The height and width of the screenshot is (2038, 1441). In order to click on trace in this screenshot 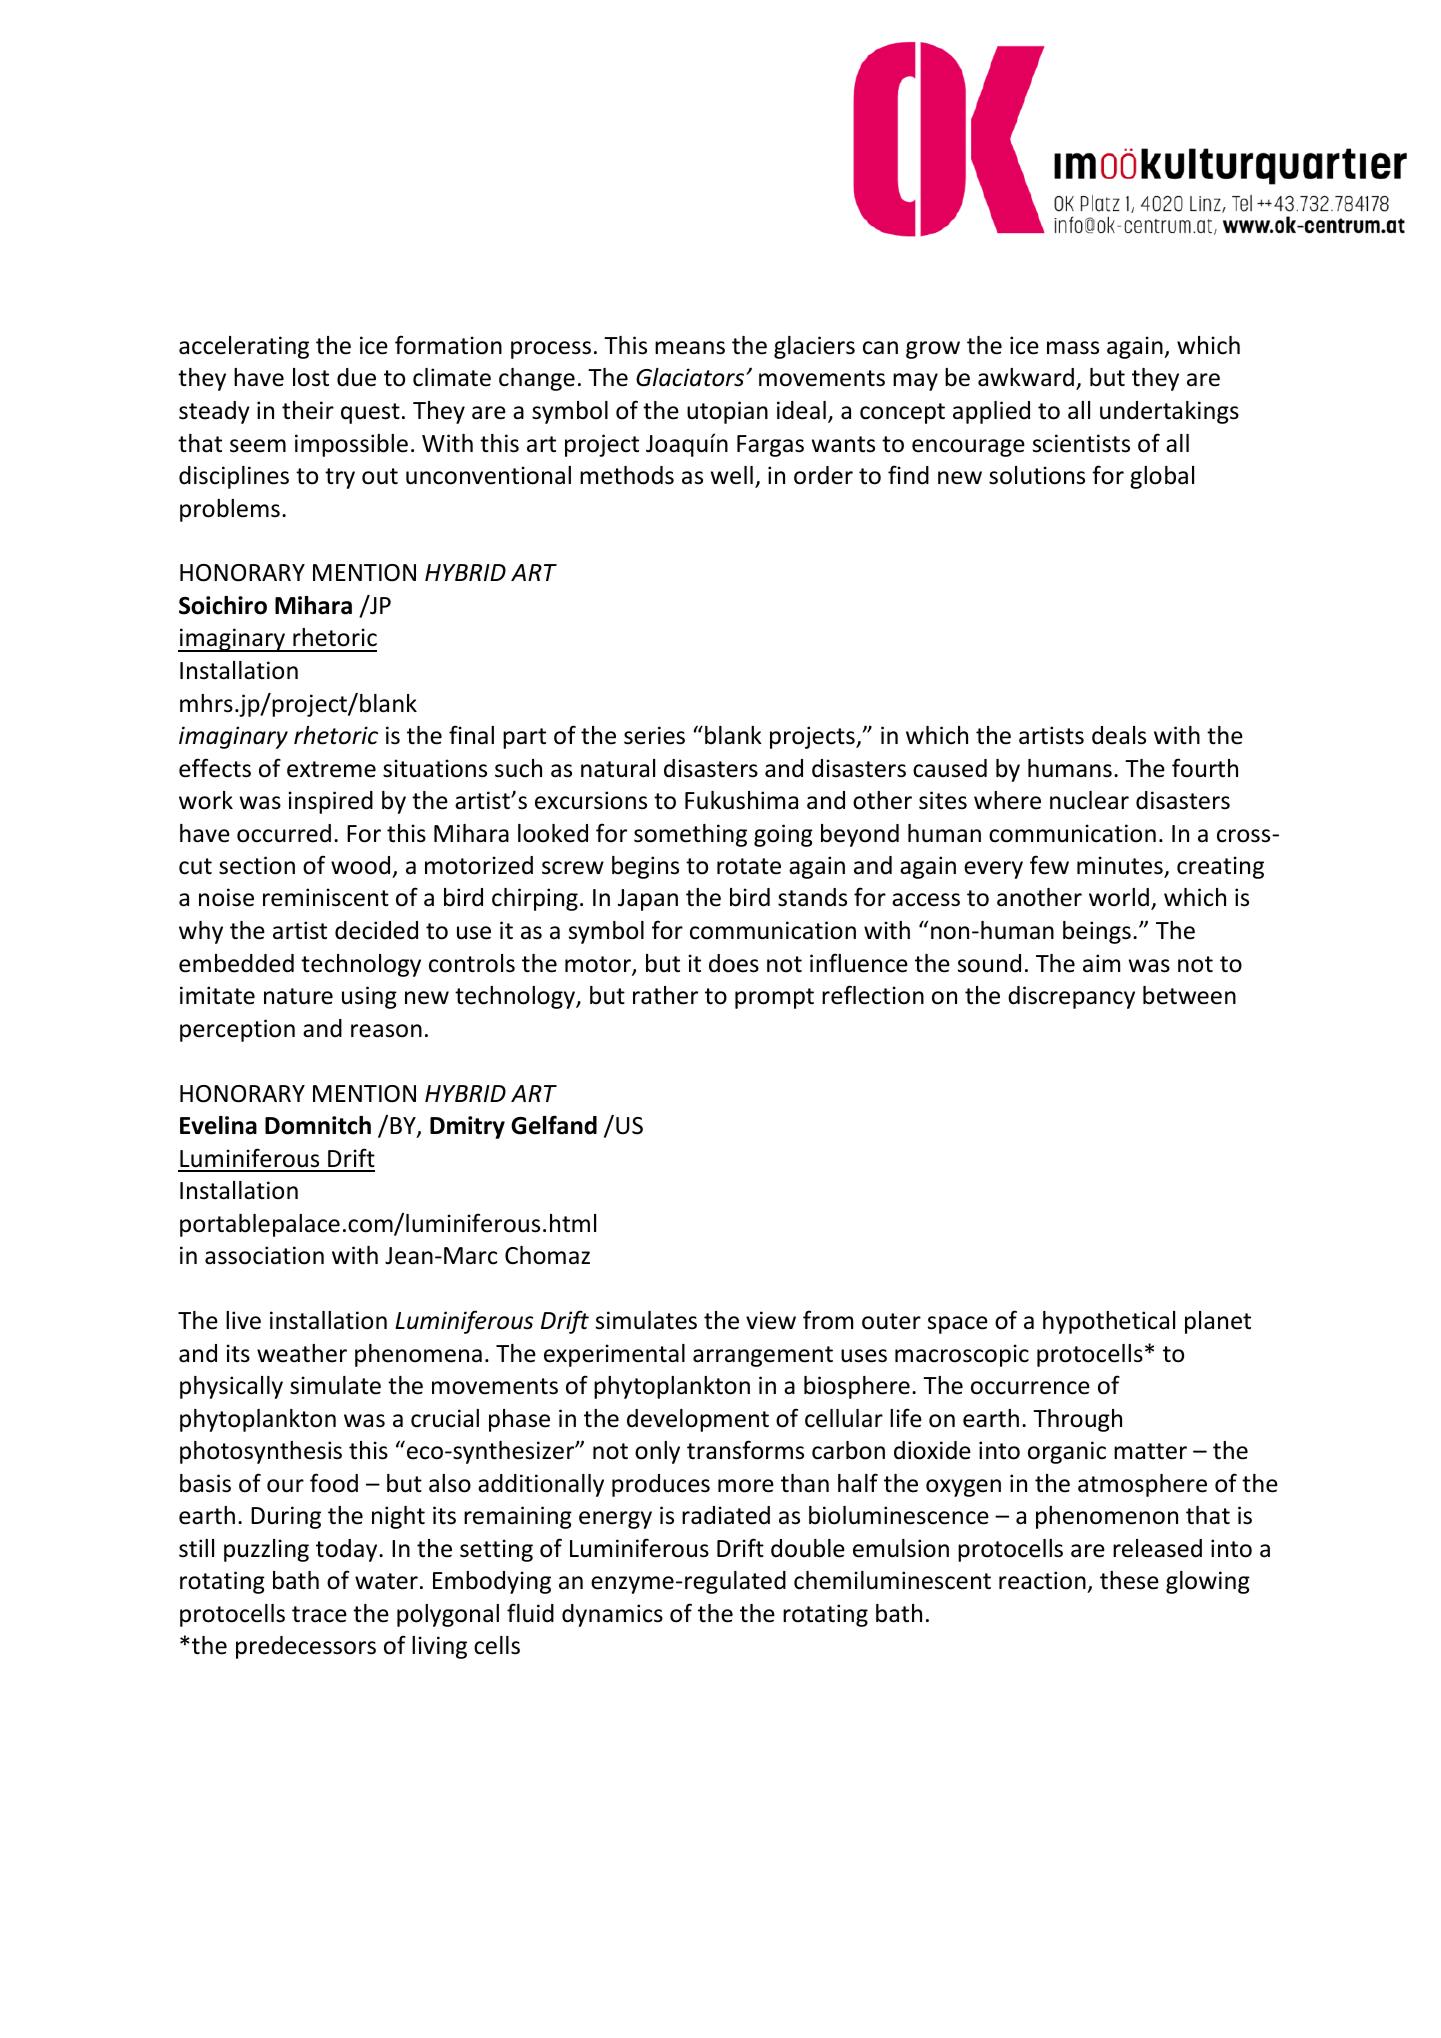, I will do `click(319, 1614)`.
